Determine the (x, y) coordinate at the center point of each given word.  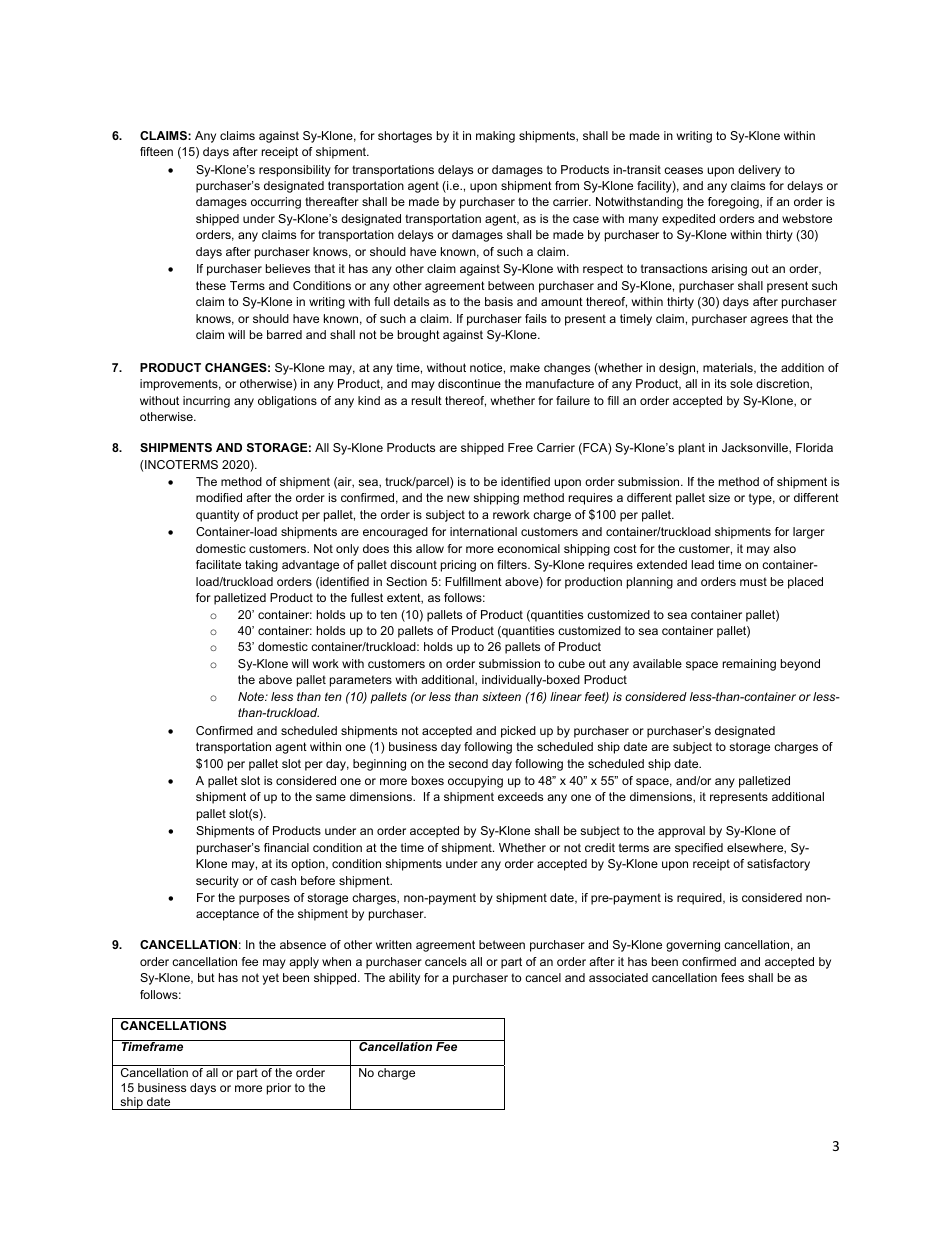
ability (404, 979)
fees (732, 977)
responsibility (295, 171)
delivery (759, 171)
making (495, 137)
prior (279, 1089)
